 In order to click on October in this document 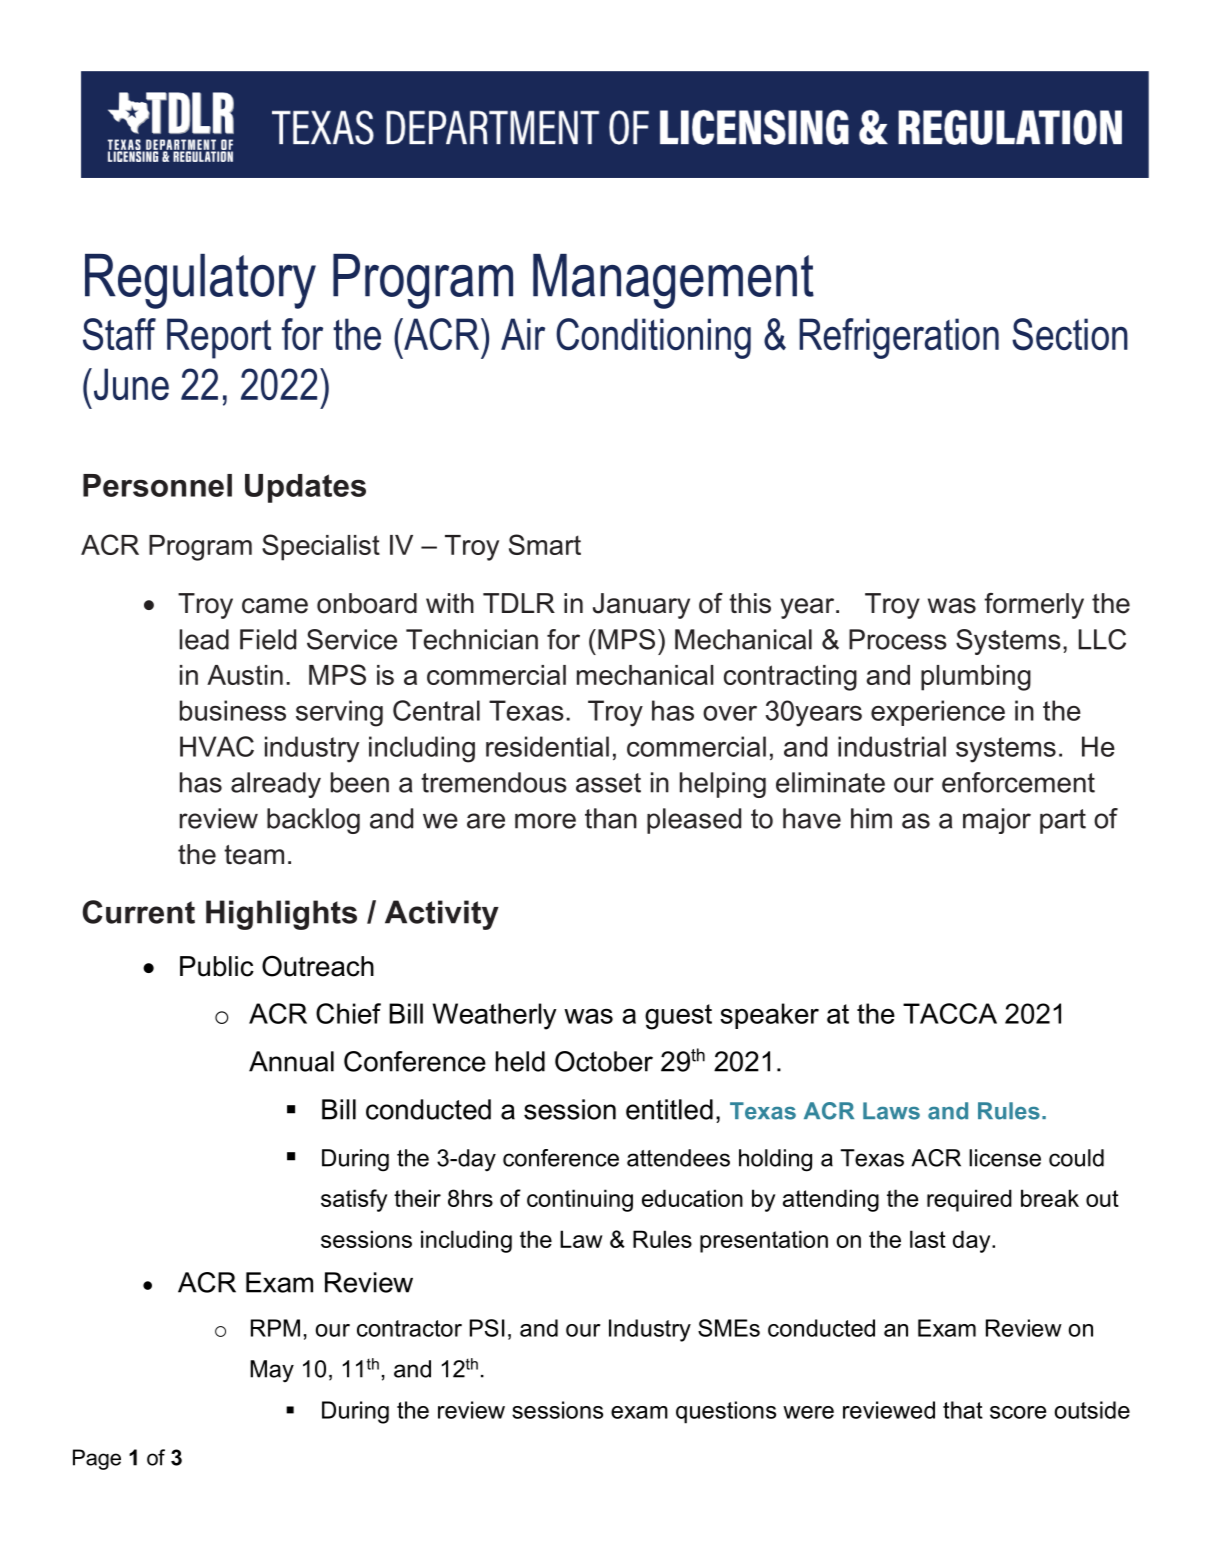, I will do `click(604, 1061)`.
